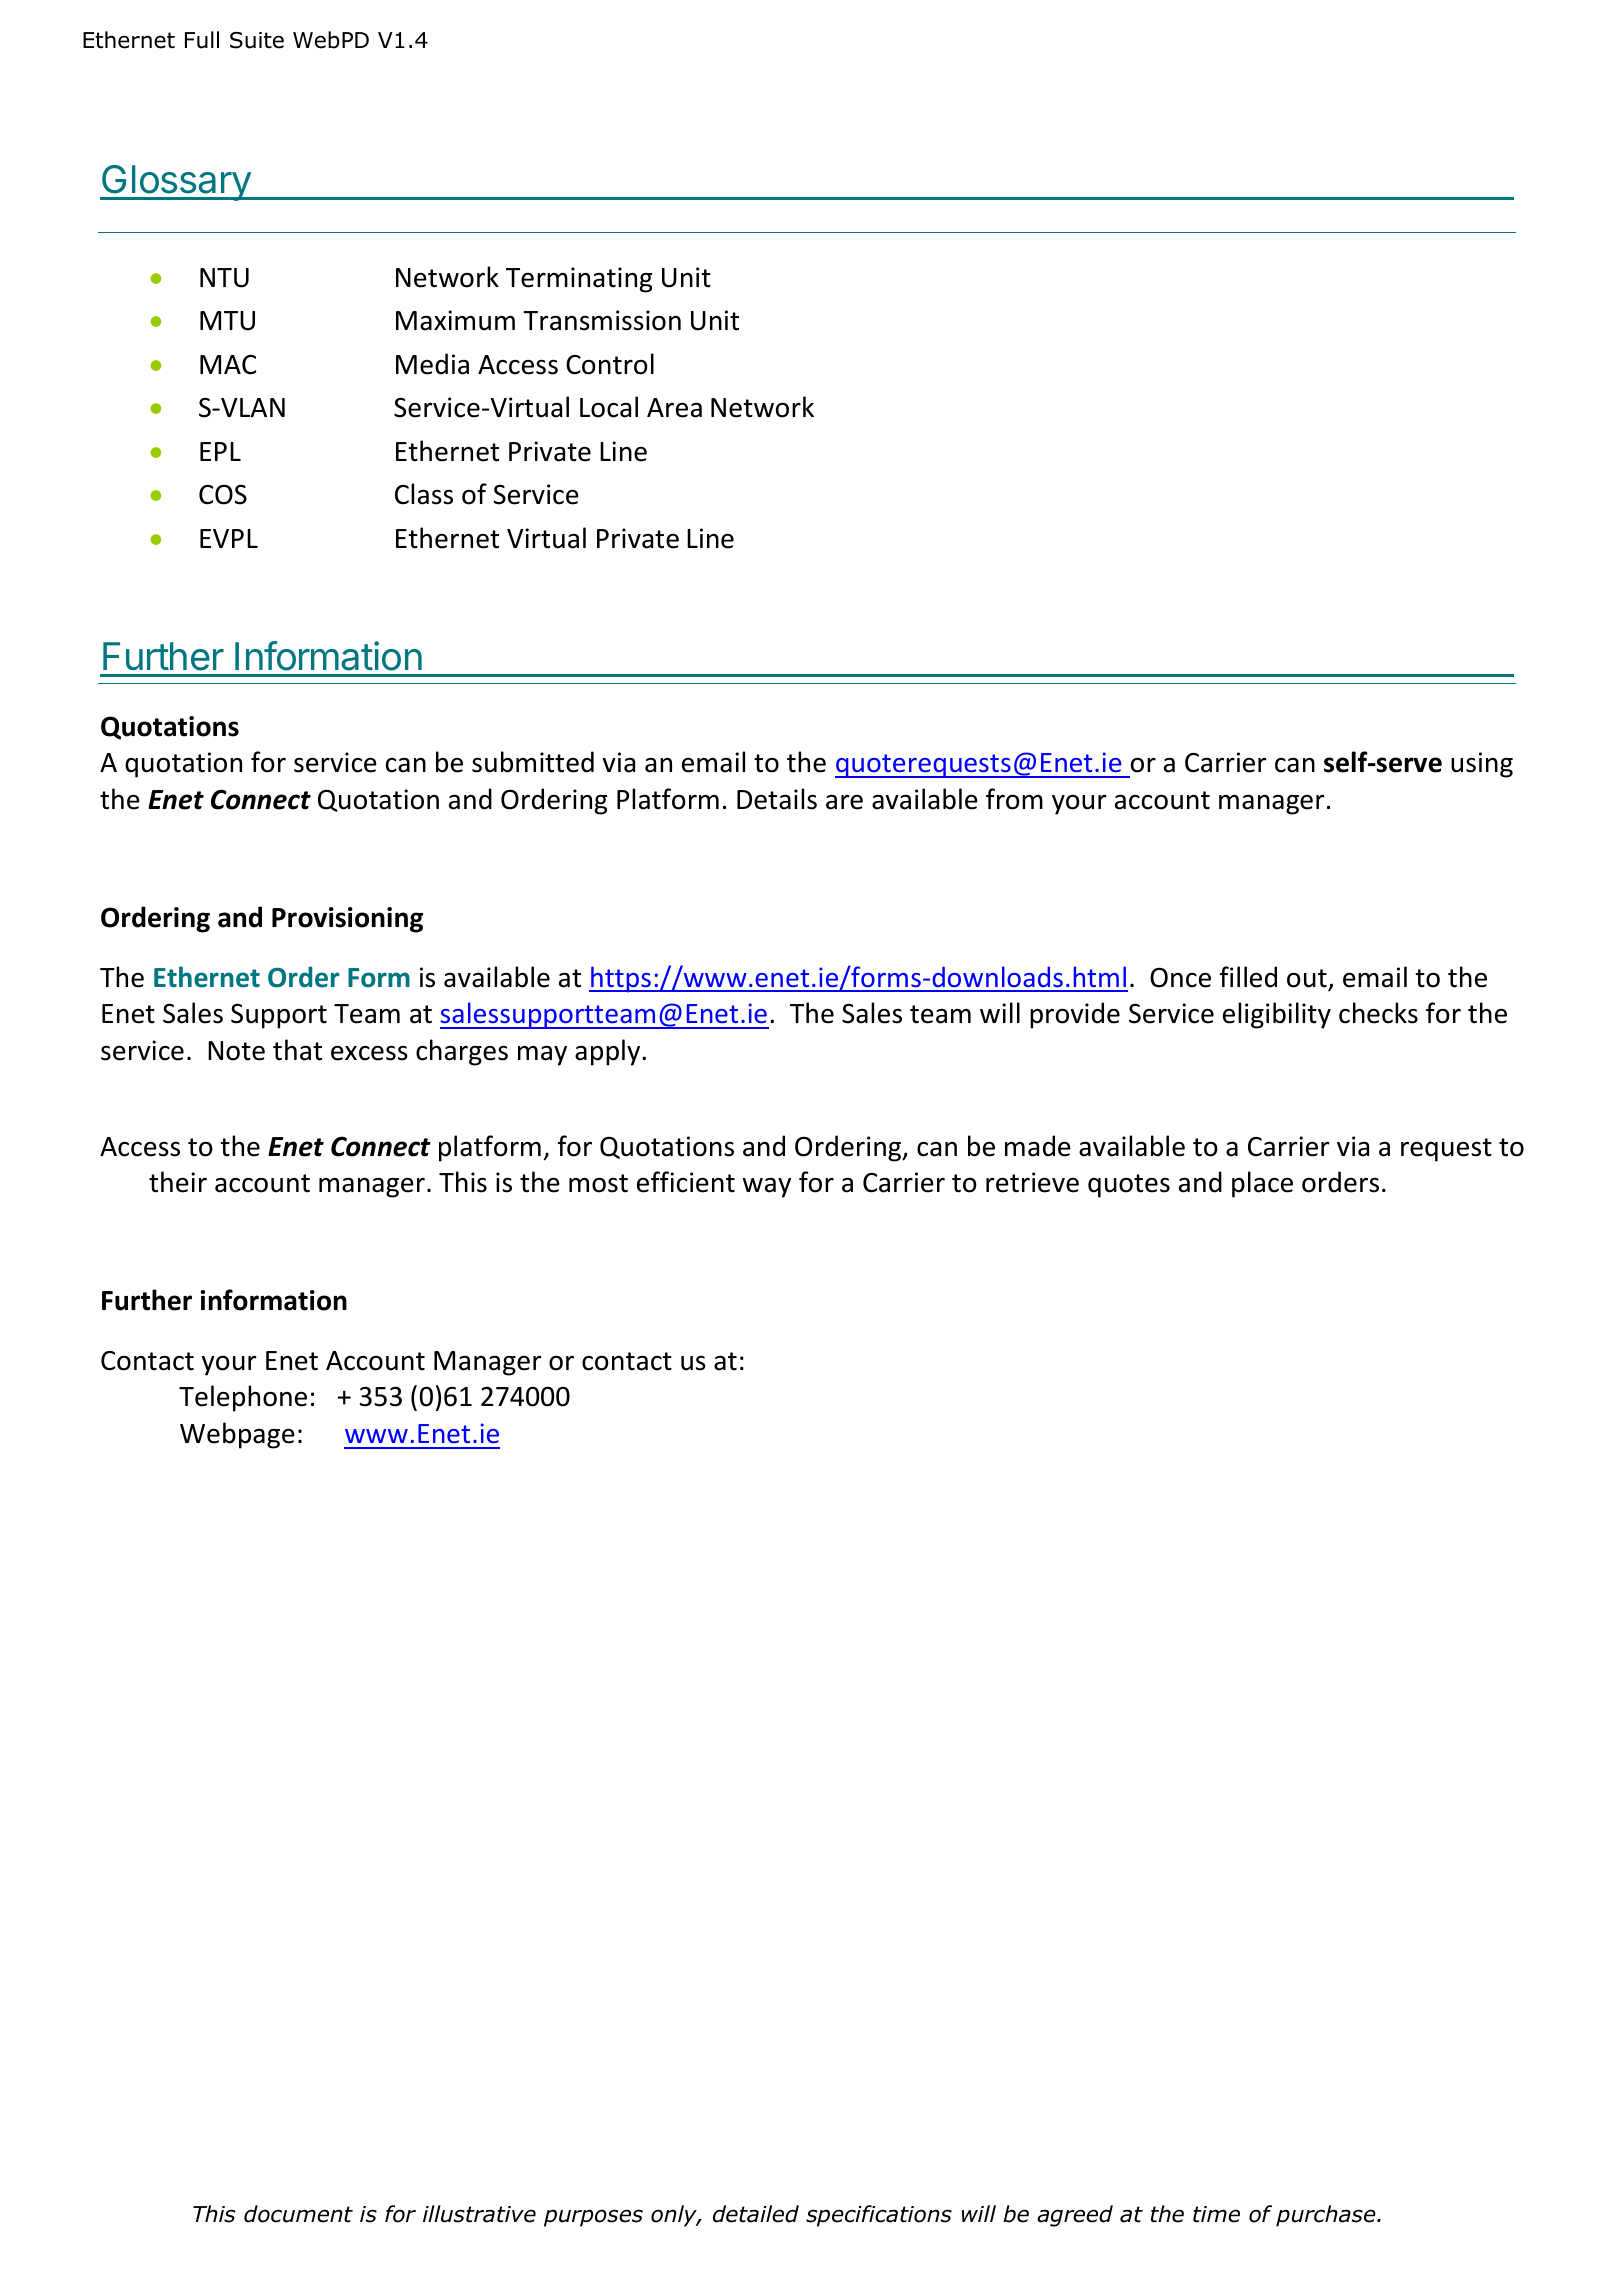 This page has height=2288, width=1617. Describe the element at coordinates (1262, 1184) in the page. I see `place` at that location.
